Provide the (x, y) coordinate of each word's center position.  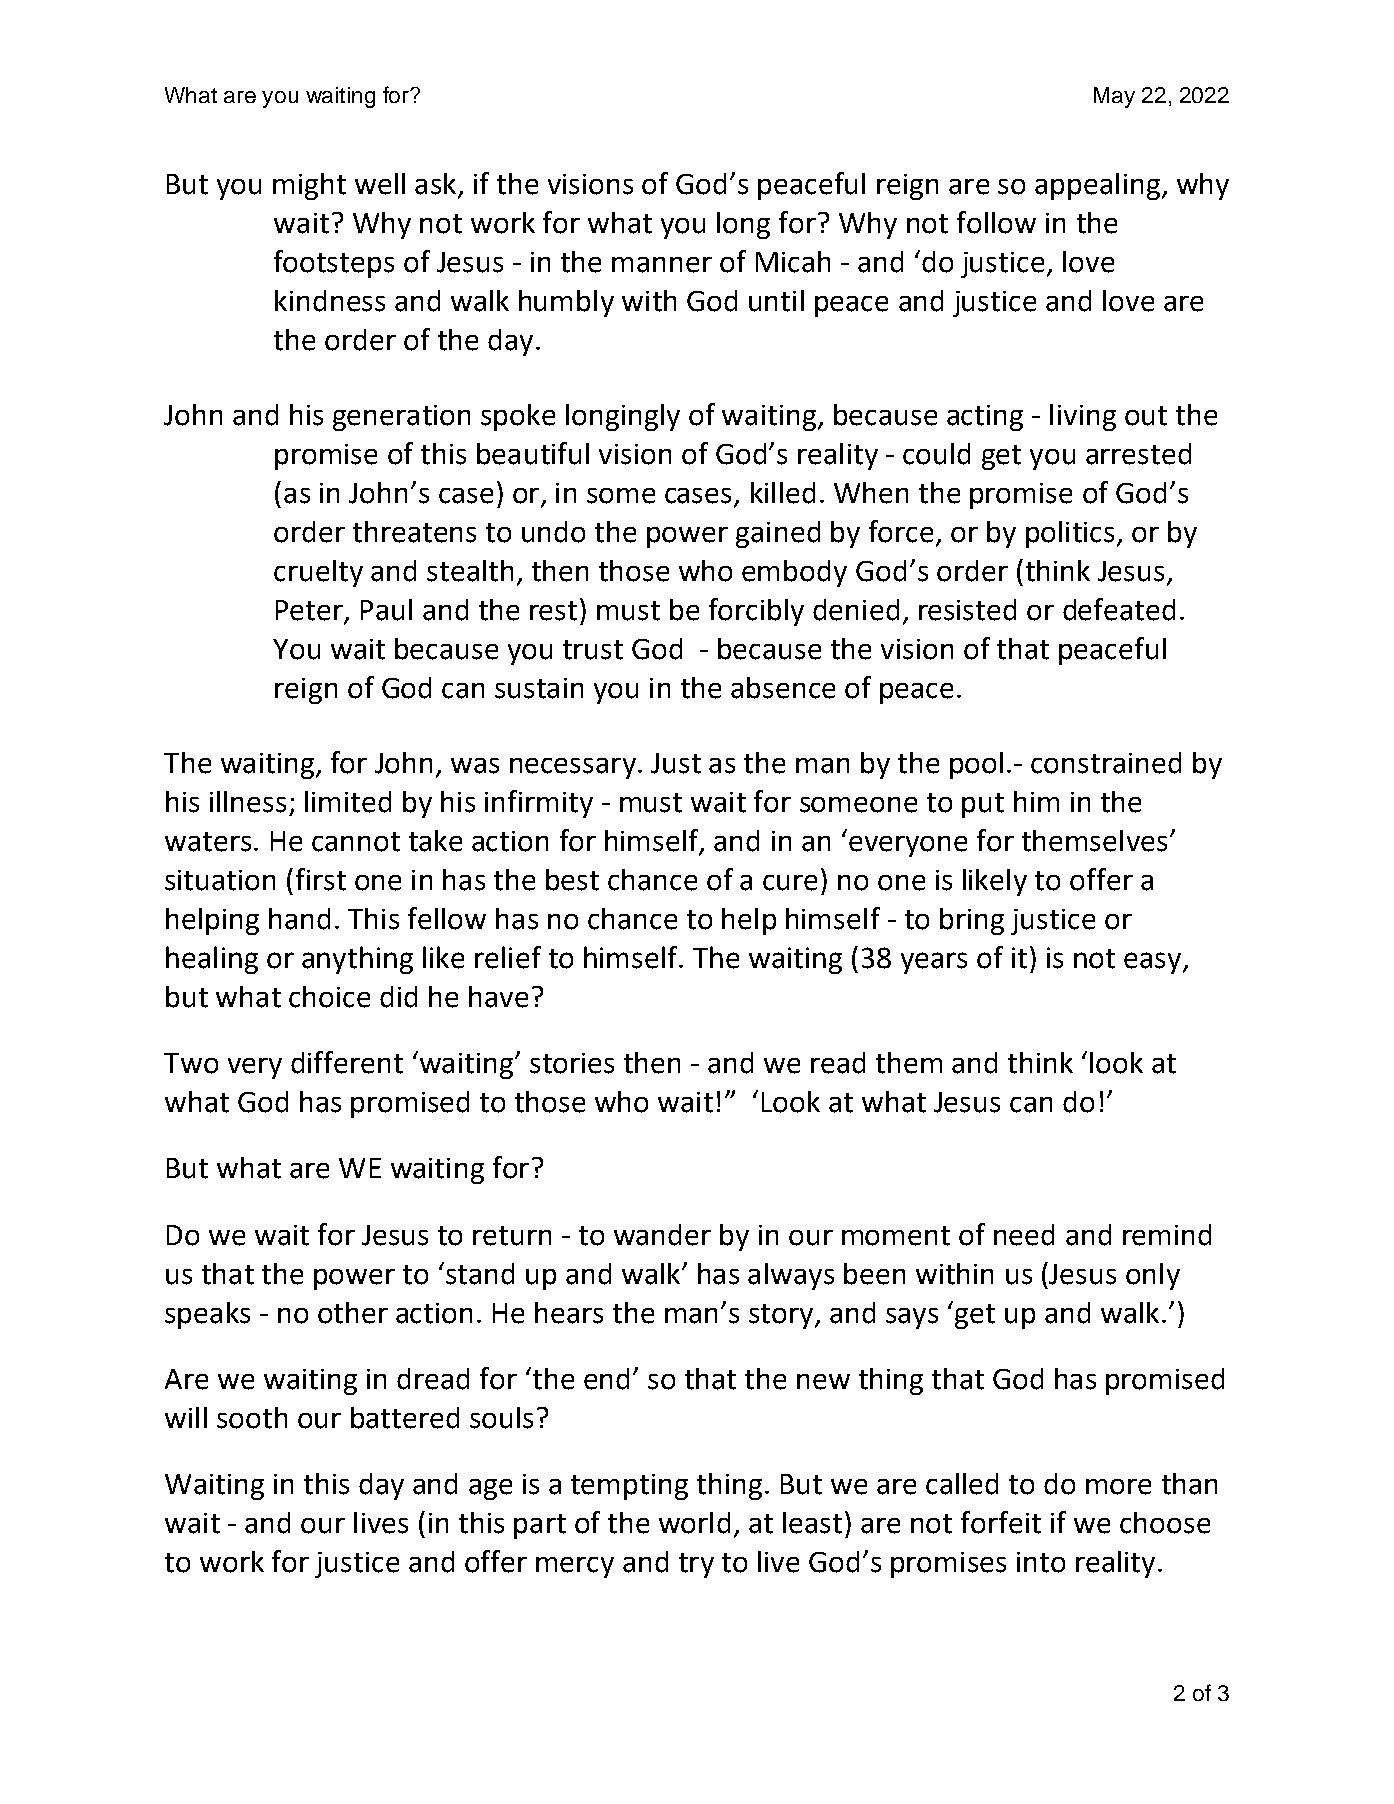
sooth (252, 1418)
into (1041, 1562)
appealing (1097, 186)
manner (662, 265)
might (309, 186)
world (694, 1523)
